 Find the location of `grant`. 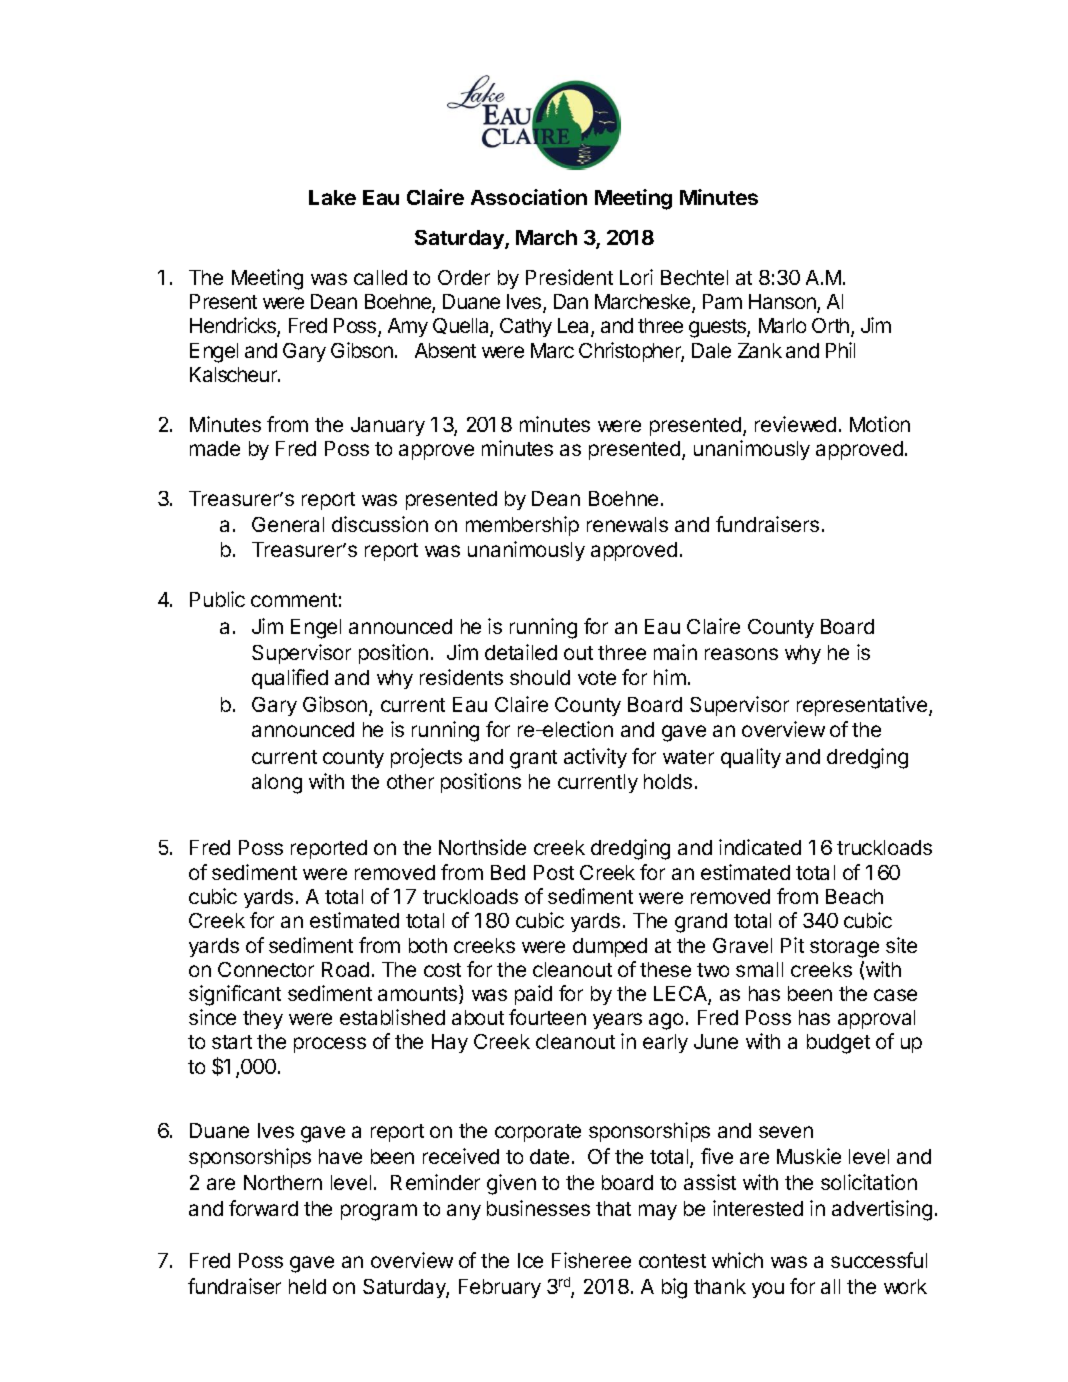

grant is located at coordinates (533, 759).
